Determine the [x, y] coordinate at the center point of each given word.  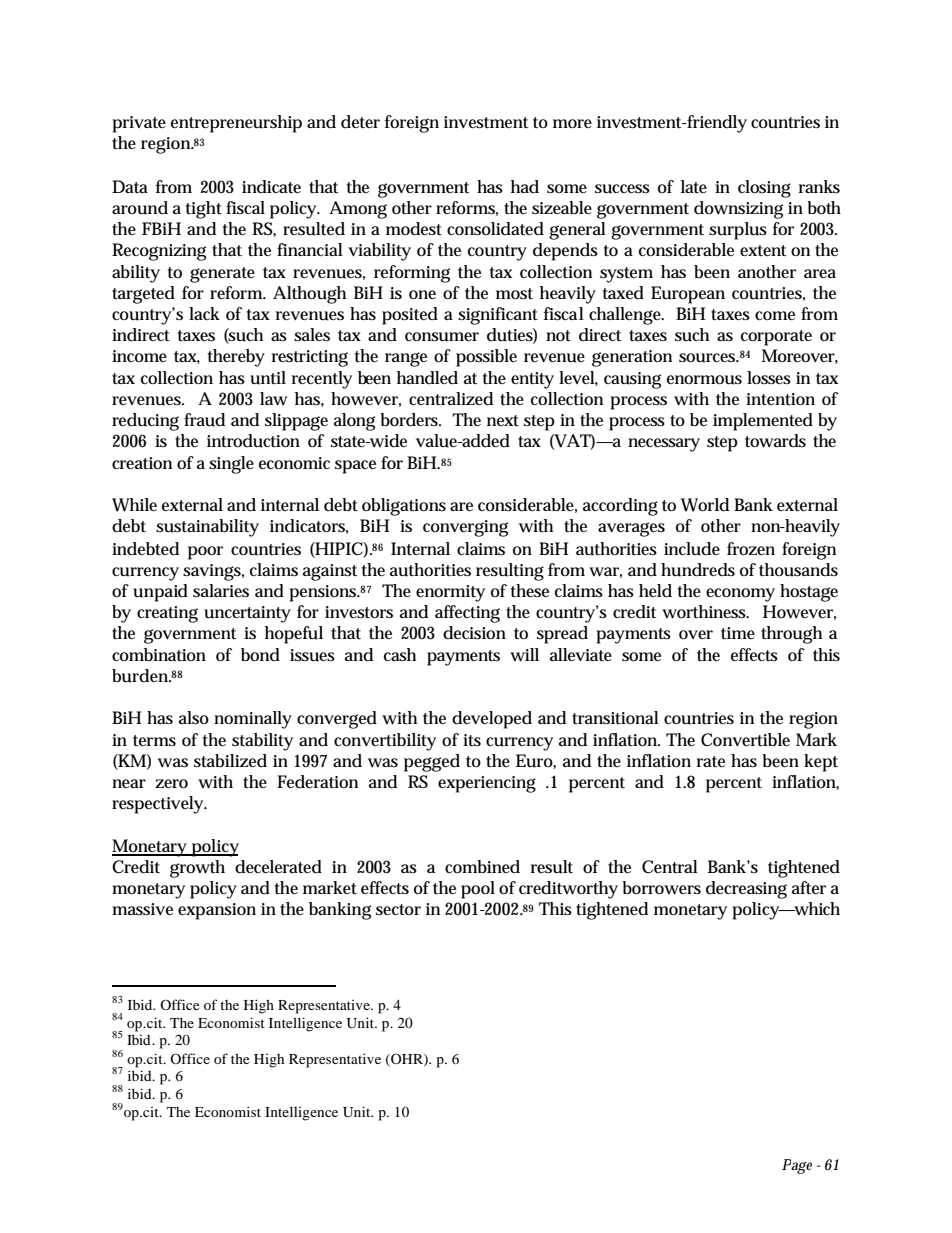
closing [764, 189]
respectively [159, 805]
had [525, 187]
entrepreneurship [236, 124]
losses [769, 378]
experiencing [487, 784]
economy [740, 595]
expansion [217, 911]
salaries [221, 591]
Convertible [745, 739]
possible [486, 358]
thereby [236, 358]
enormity [450, 593]
